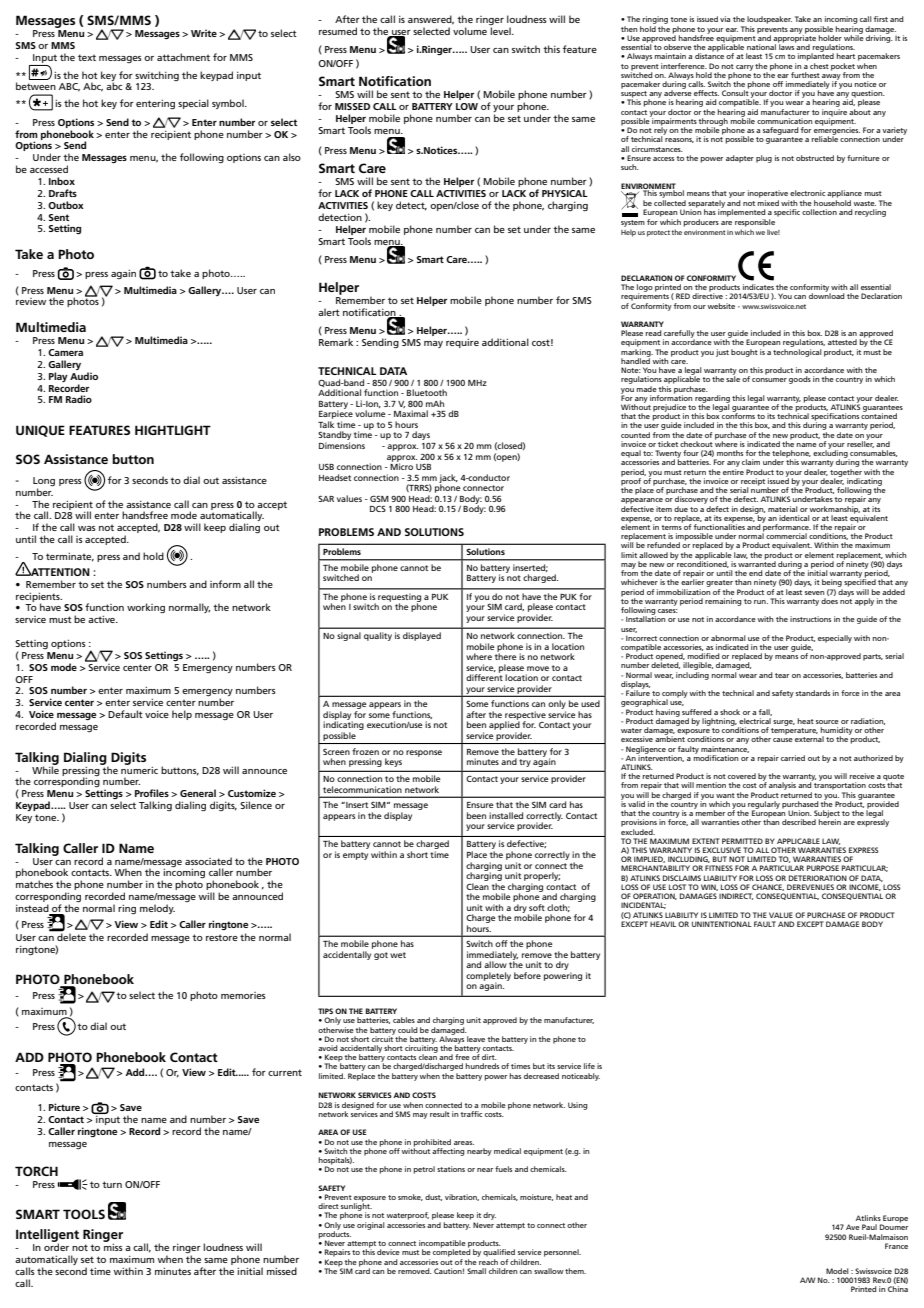 This screenshot has width=924, height=1308. I want to click on implanted, so click(816, 56).
